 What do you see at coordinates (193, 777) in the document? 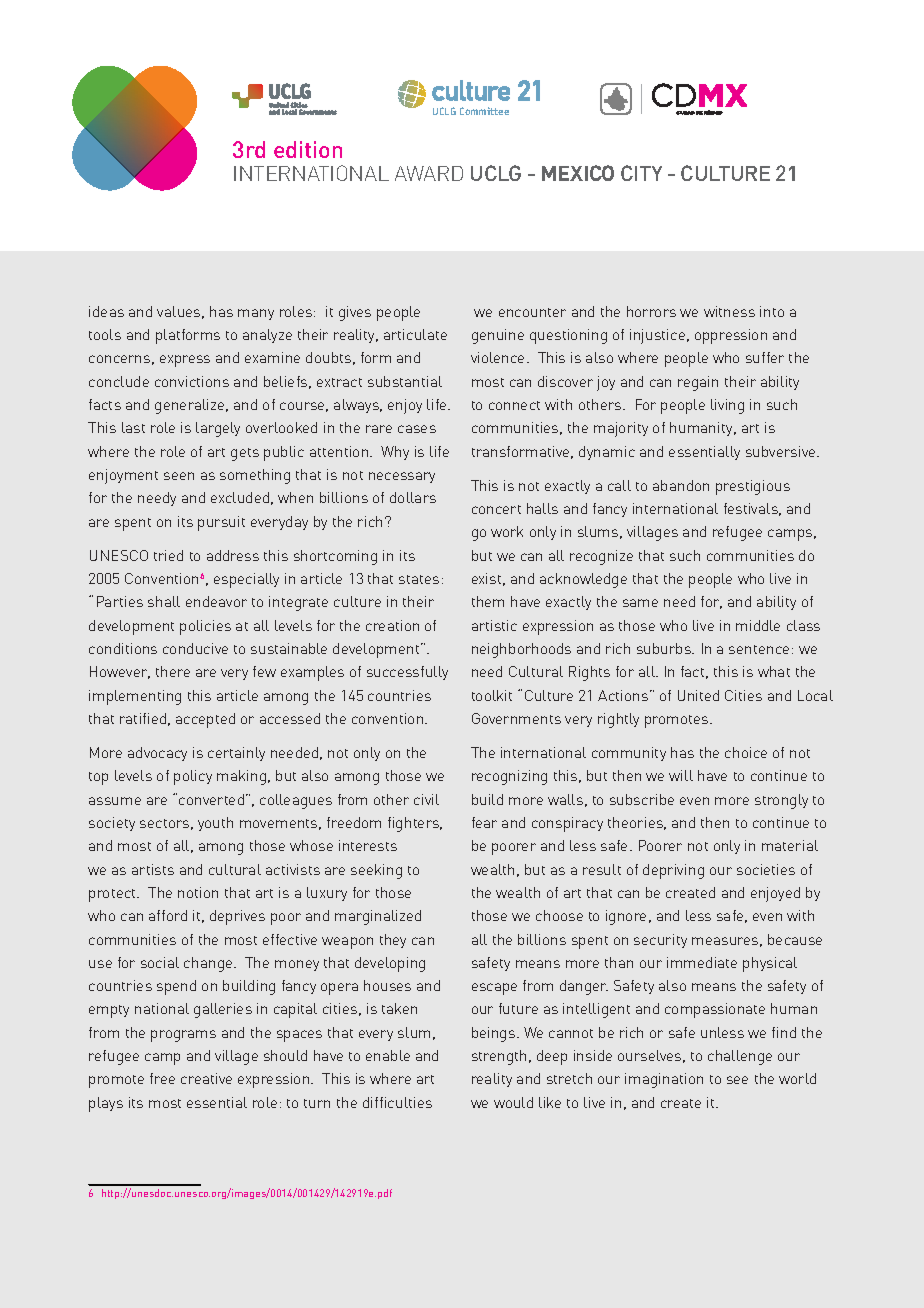
I see `policy` at bounding box center [193, 777].
